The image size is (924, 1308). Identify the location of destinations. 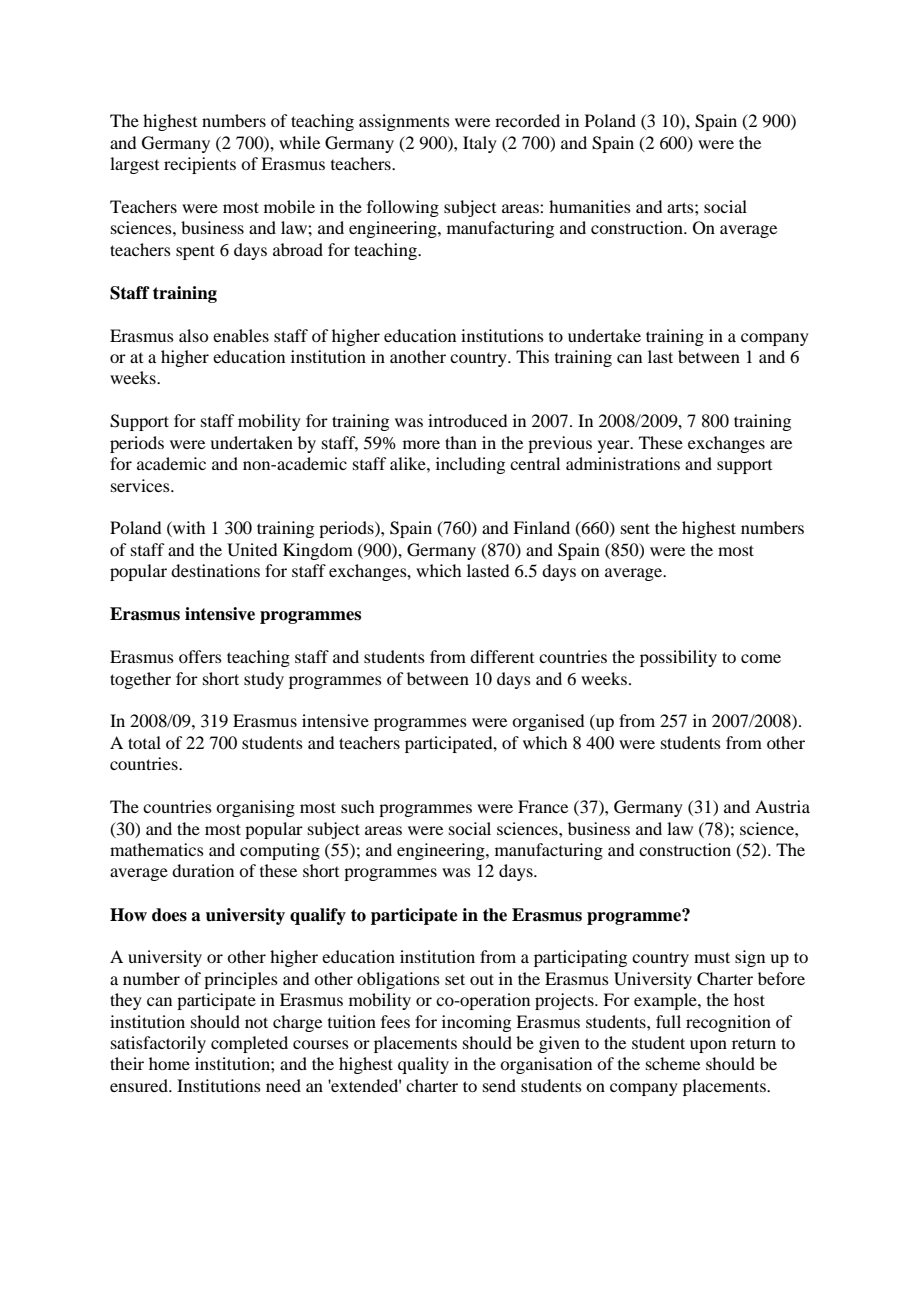
(215, 570).
